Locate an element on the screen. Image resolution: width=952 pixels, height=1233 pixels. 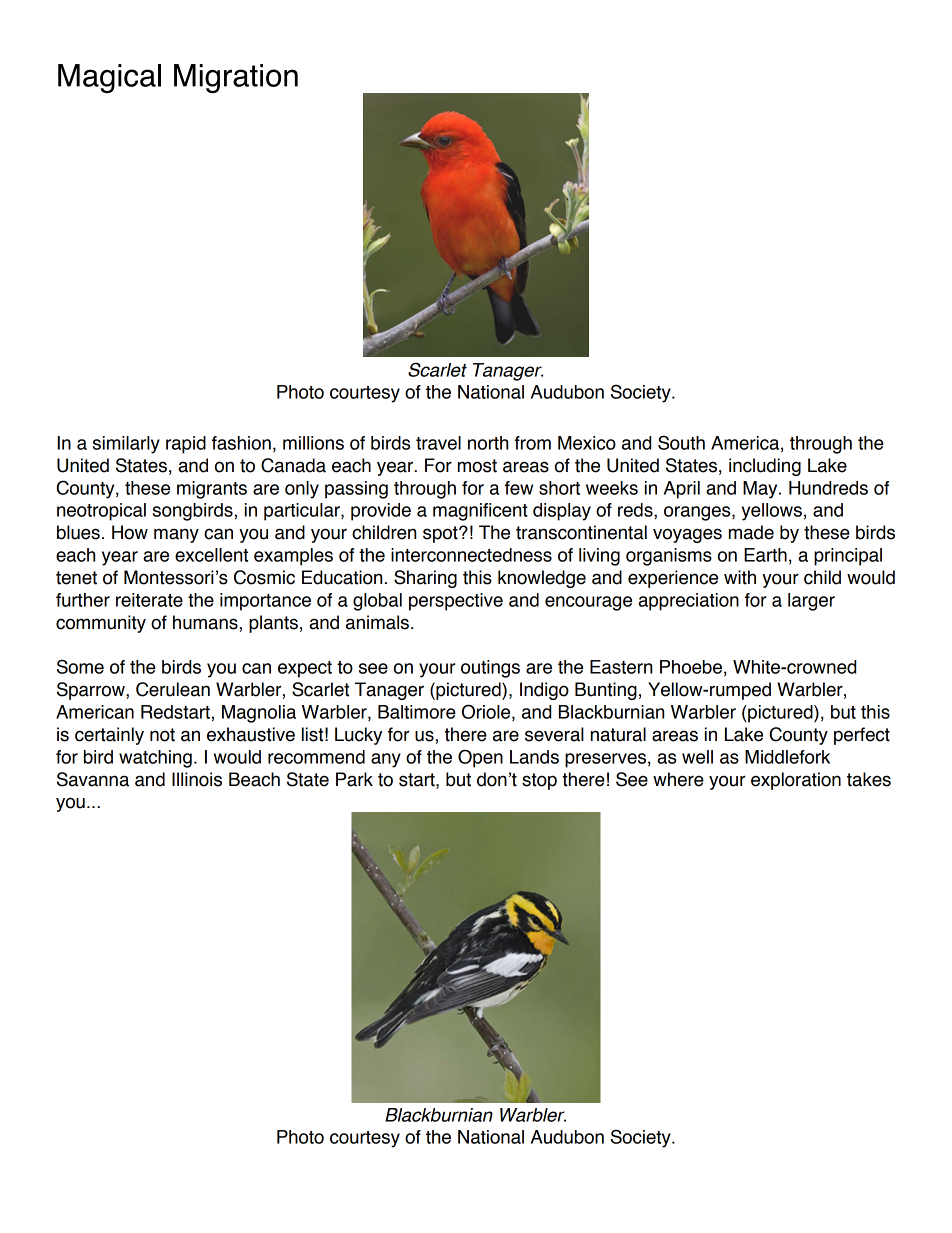
Magical is located at coordinates (109, 78).
